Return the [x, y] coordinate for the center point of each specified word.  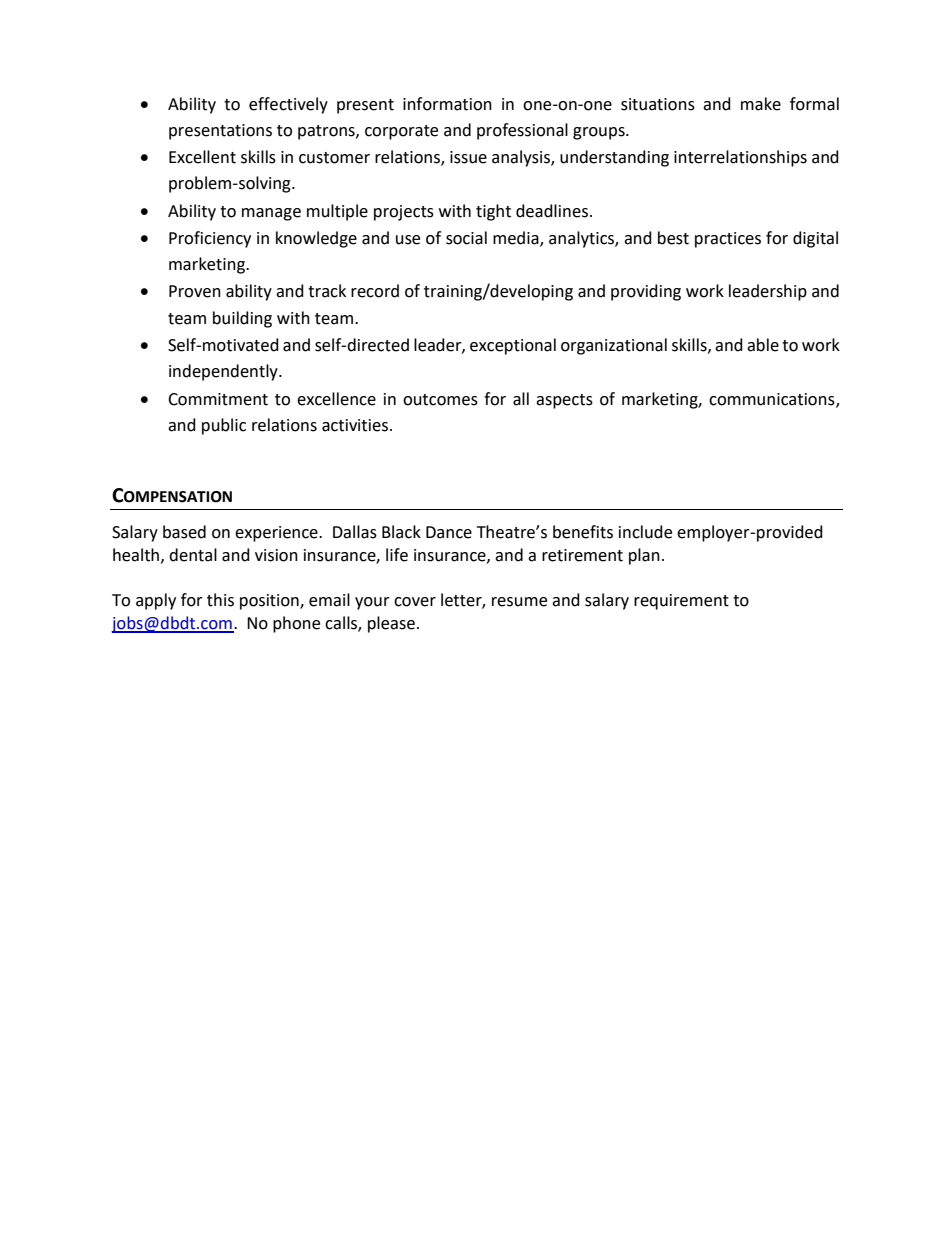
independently [224, 372]
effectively [288, 105]
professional [522, 131]
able [763, 345]
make [761, 104]
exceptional [513, 346]
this [220, 600]
